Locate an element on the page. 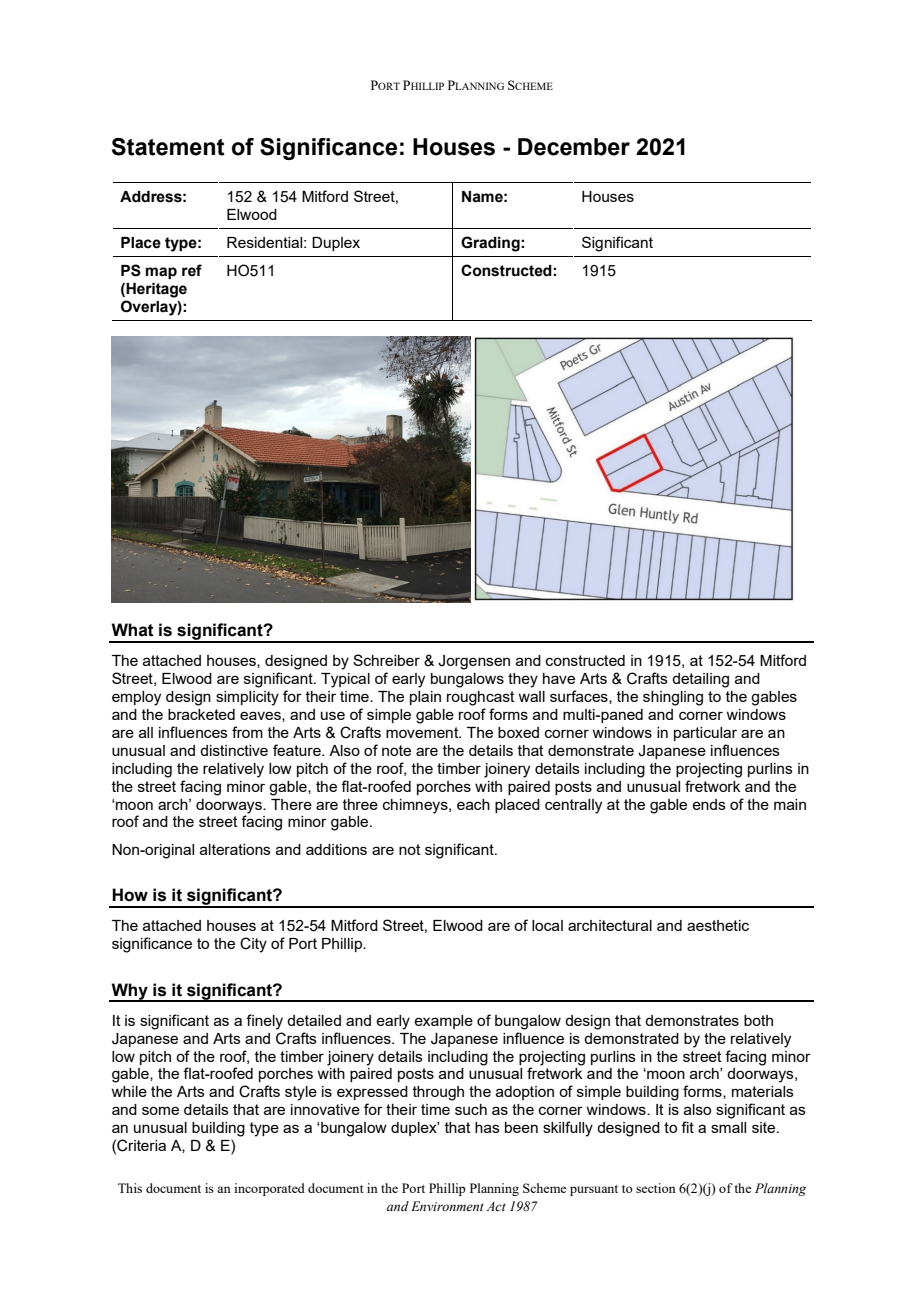 The width and height of the page is (924, 1308). aesthetic is located at coordinates (718, 925).
